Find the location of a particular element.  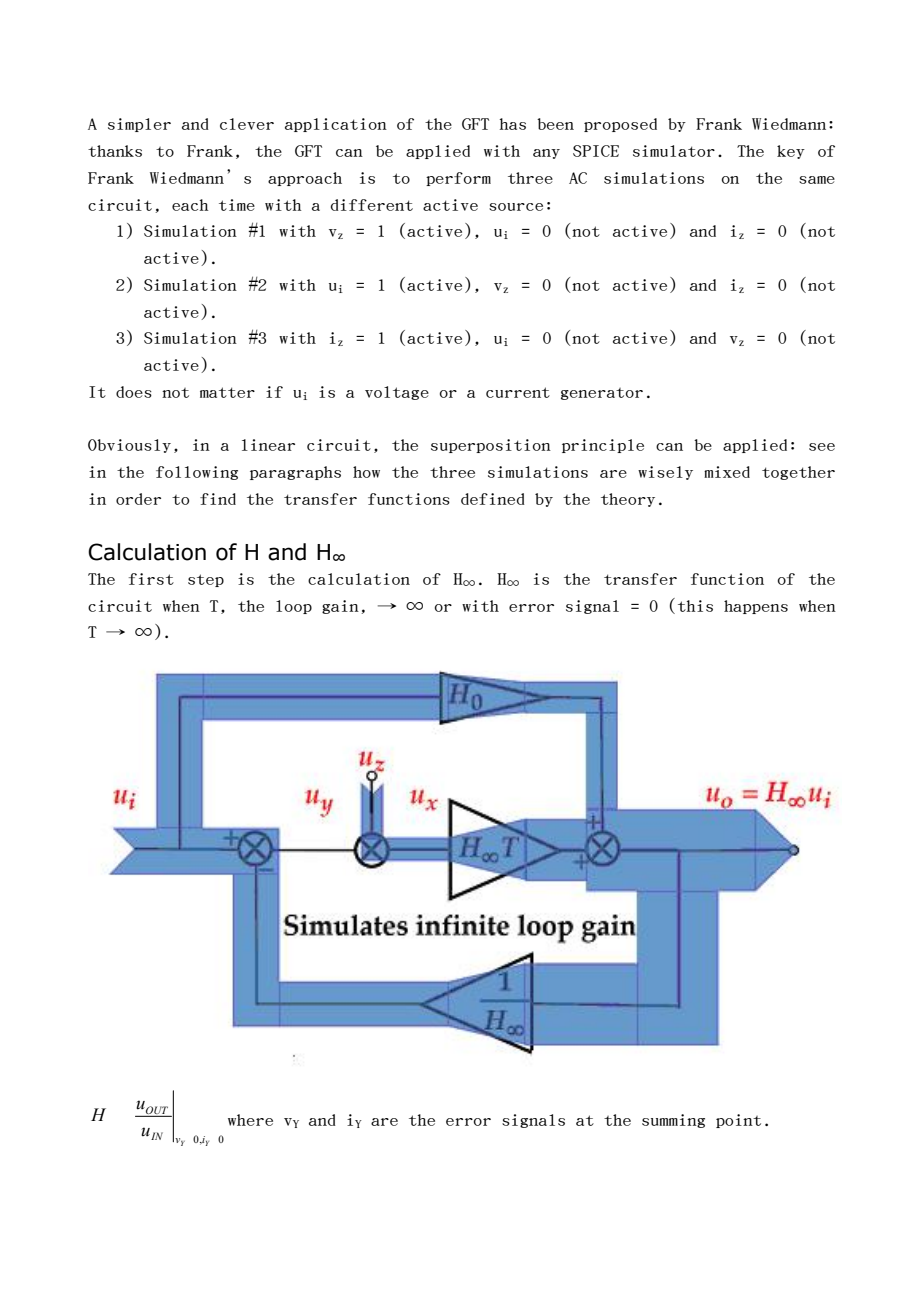

clever is located at coordinates (247, 124).
